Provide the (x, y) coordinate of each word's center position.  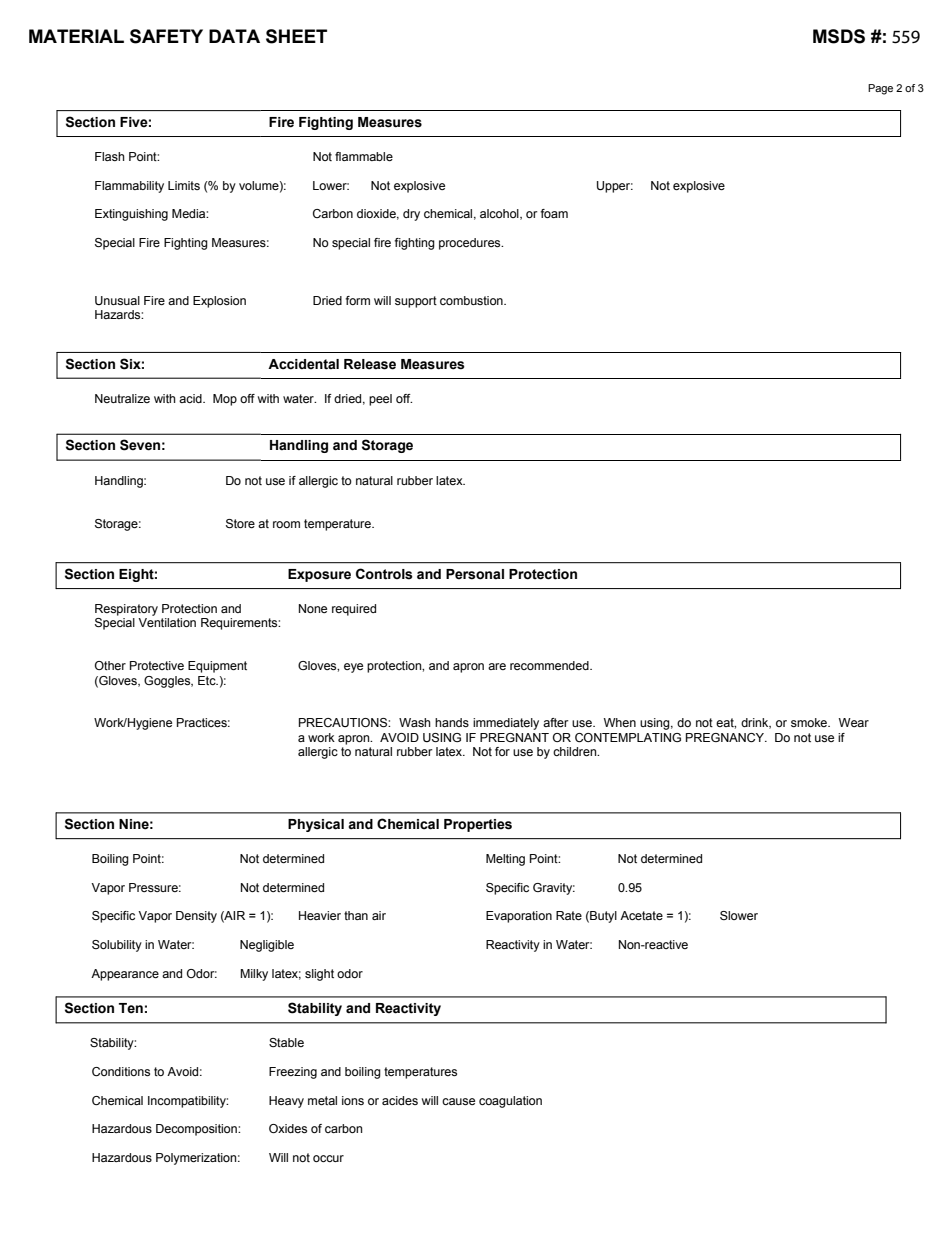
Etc (208, 680)
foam (554, 213)
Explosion (219, 302)
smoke (810, 722)
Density (196, 917)
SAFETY (166, 36)
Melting (505, 860)
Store (240, 523)
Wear (854, 722)
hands (452, 722)
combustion (472, 300)
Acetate (641, 915)
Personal (475, 574)
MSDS (839, 36)
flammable (364, 156)
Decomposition (197, 1130)
